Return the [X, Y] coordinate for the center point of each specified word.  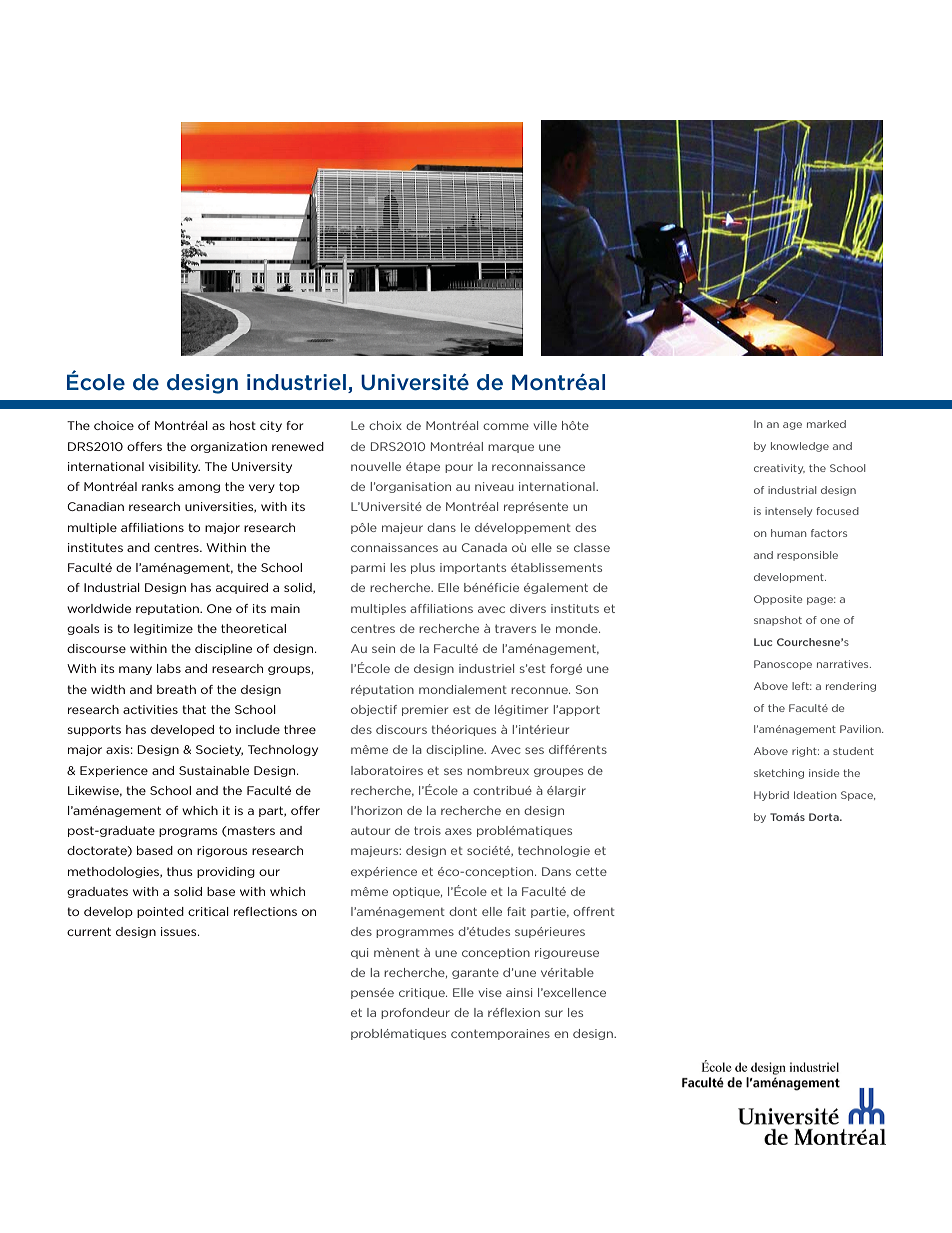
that [194, 709]
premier [425, 710]
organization [229, 447]
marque [511, 448]
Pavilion [861, 729]
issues [180, 931]
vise [490, 992]
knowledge [800, 447]
